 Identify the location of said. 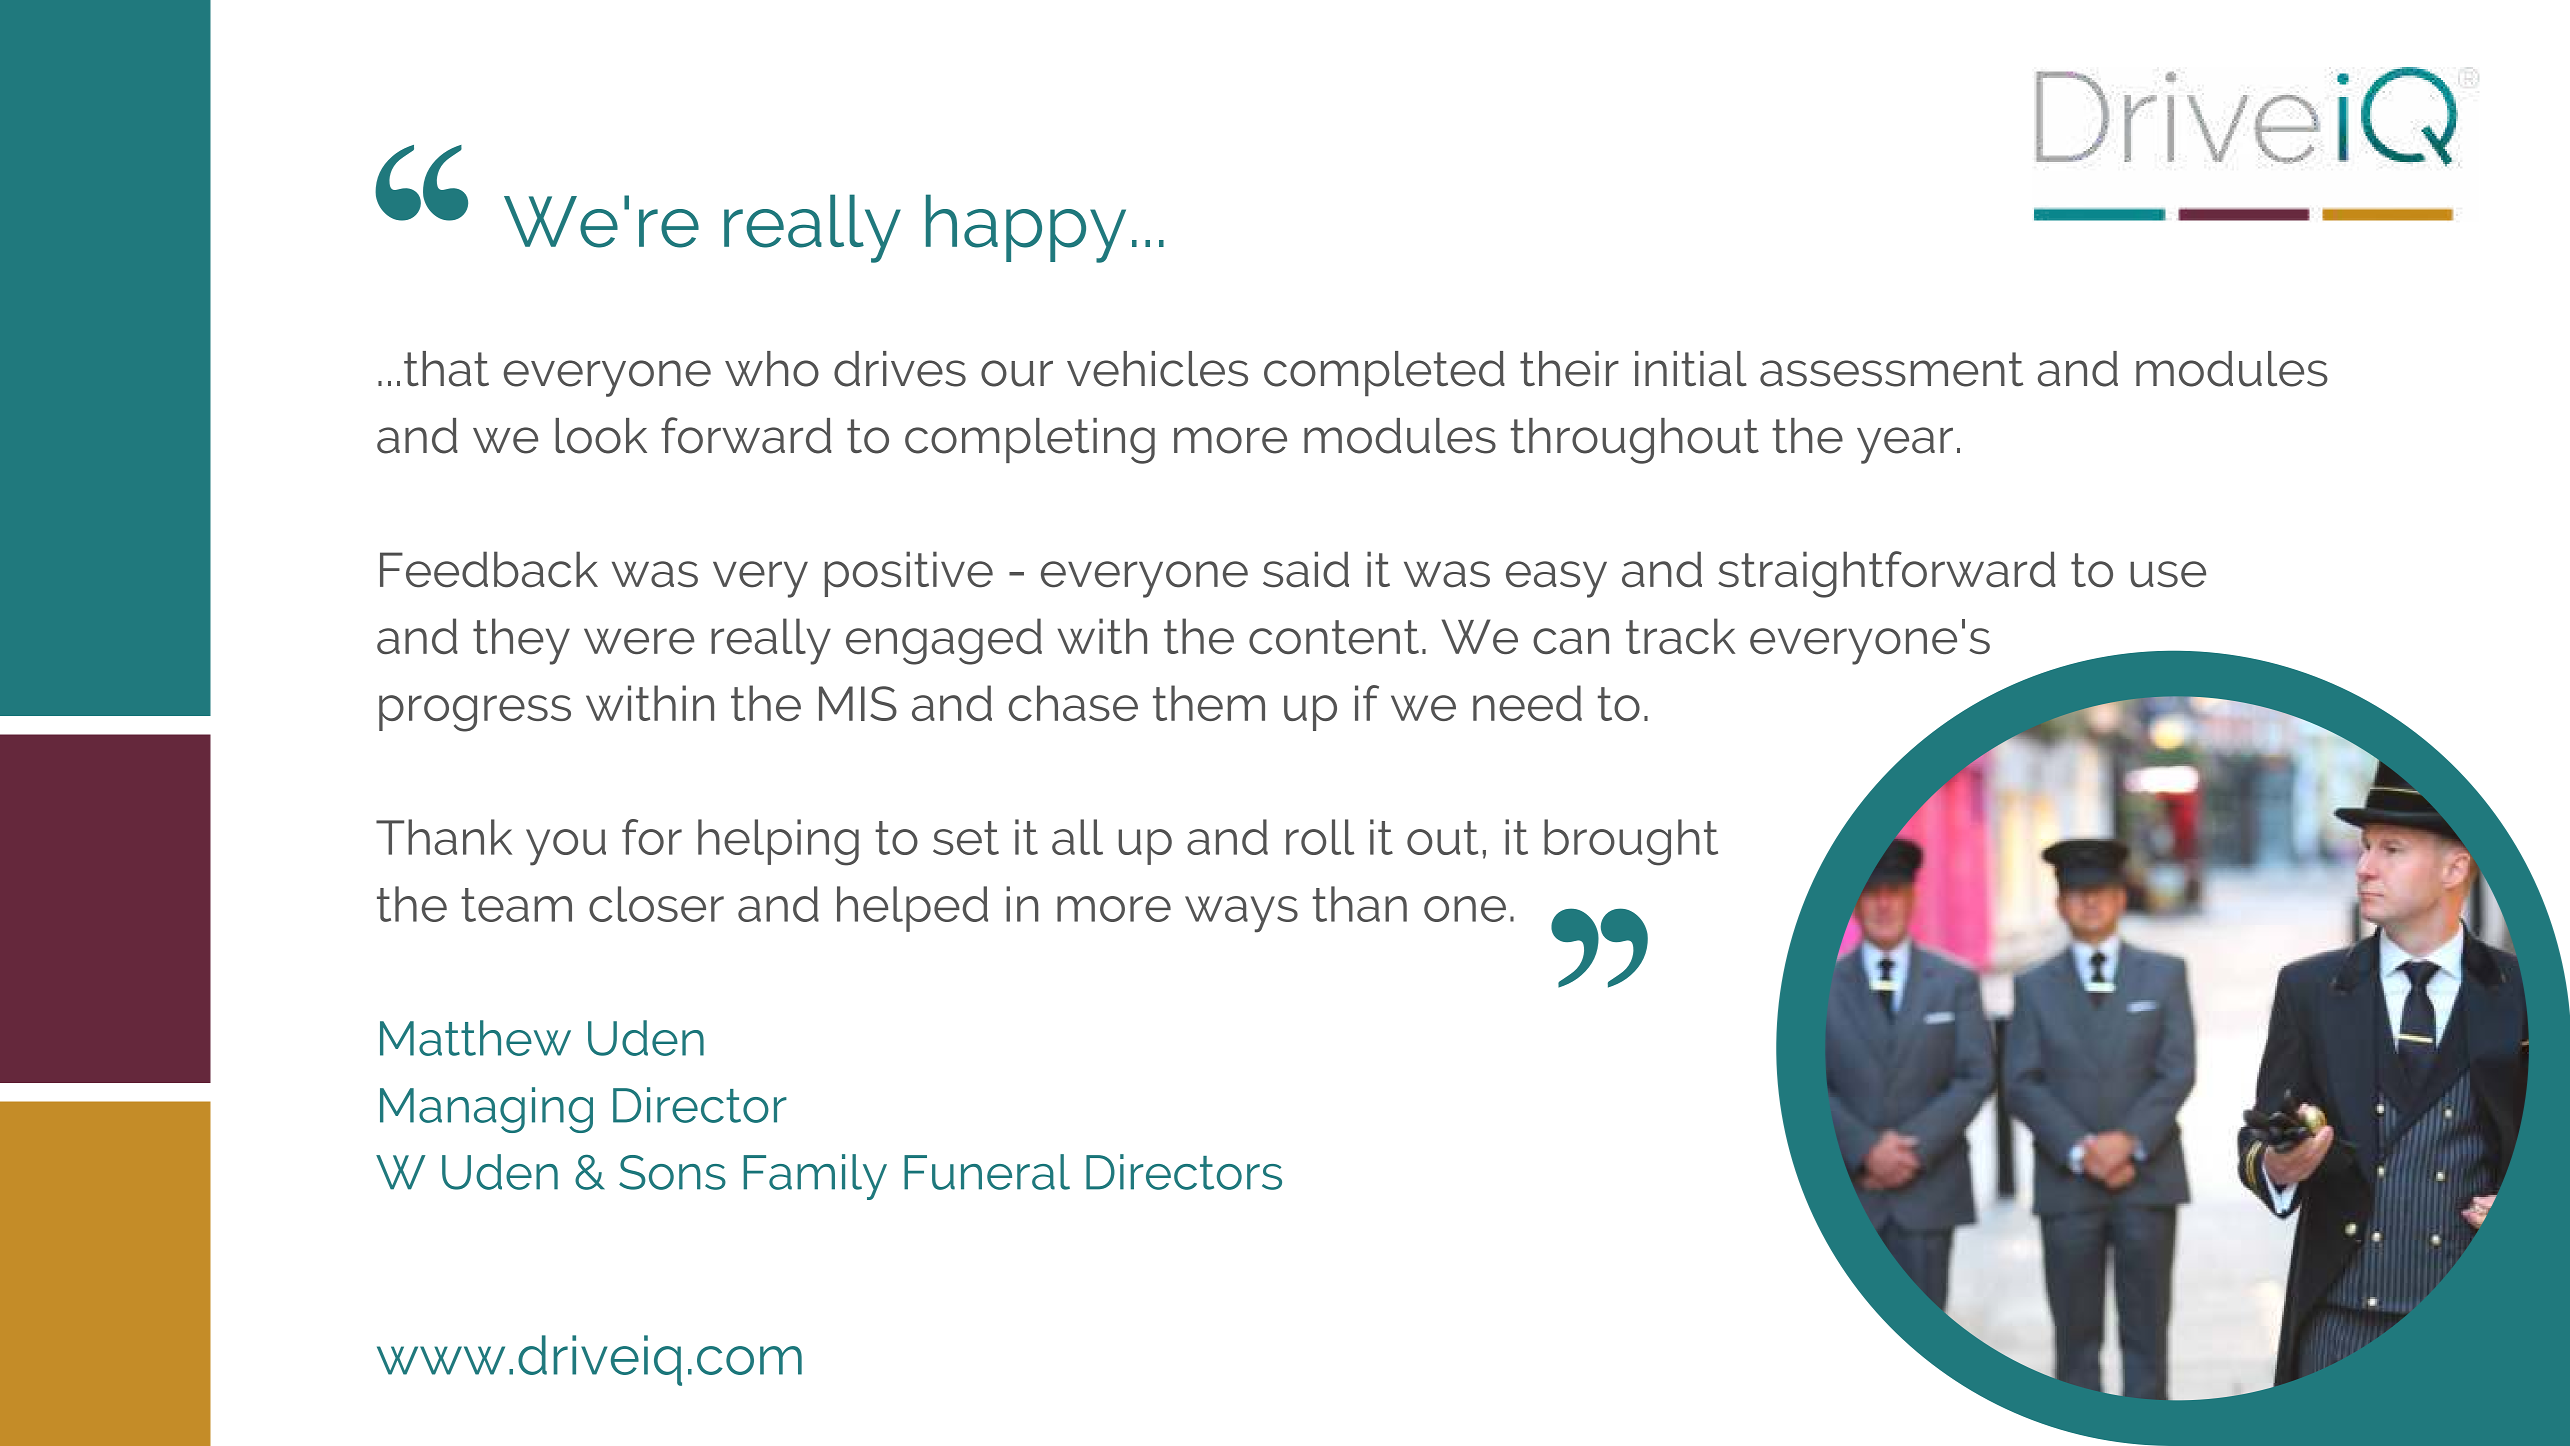
(1306, 569).
